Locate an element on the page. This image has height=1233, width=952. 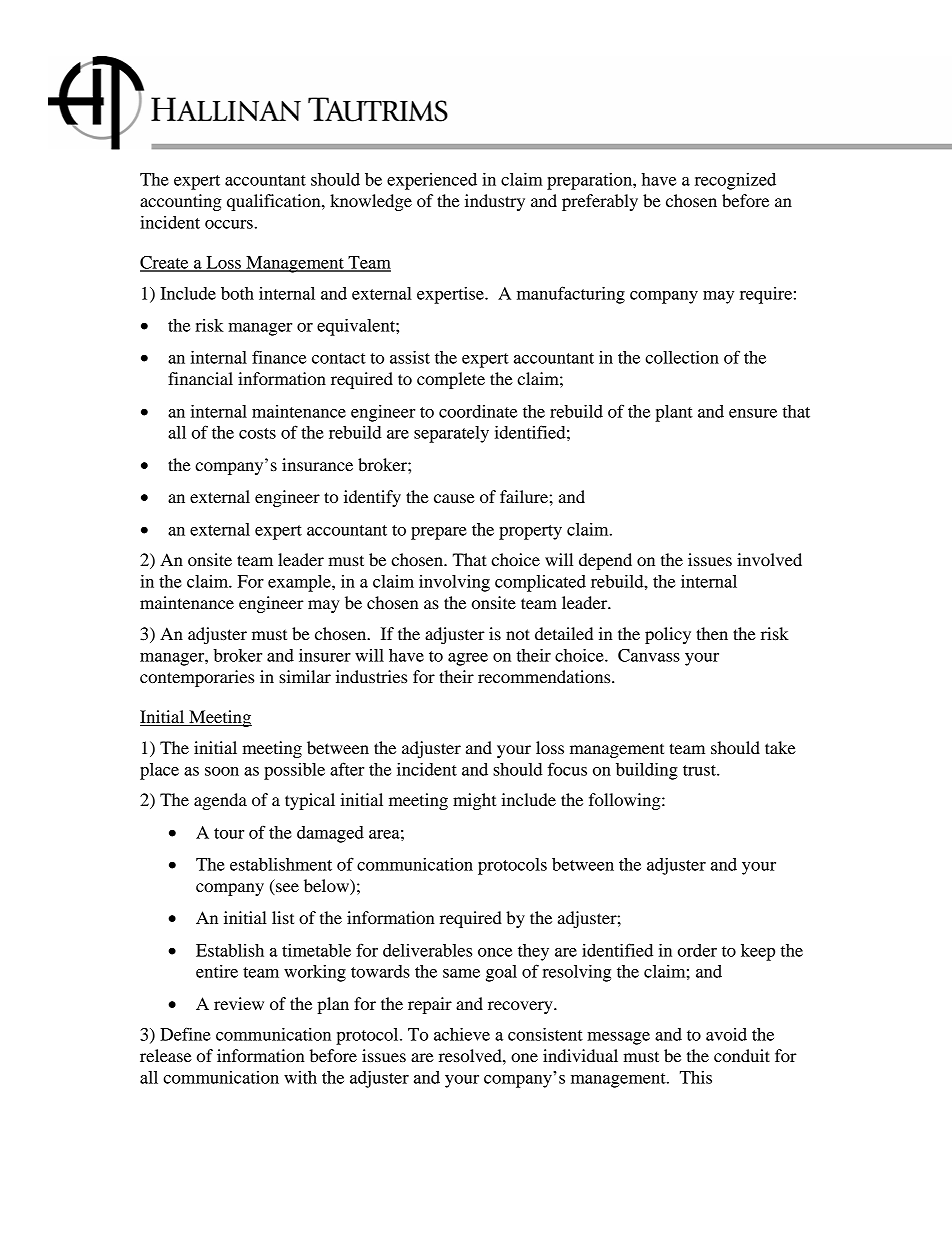
recognized is located at coordinates (735, 181).
